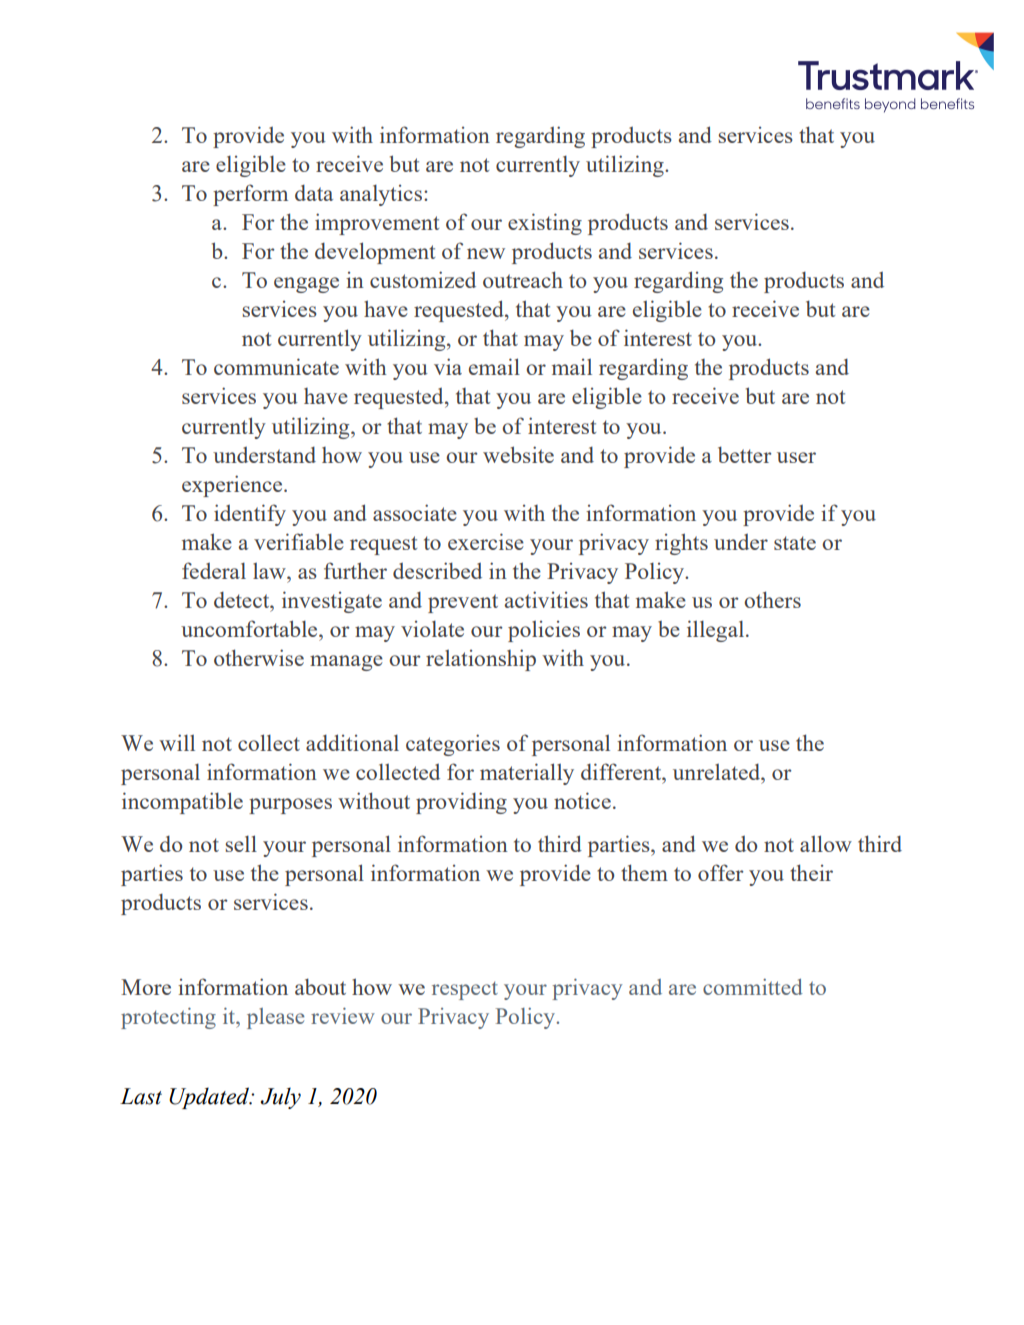  I want to click on providing, so click(461, 803).
